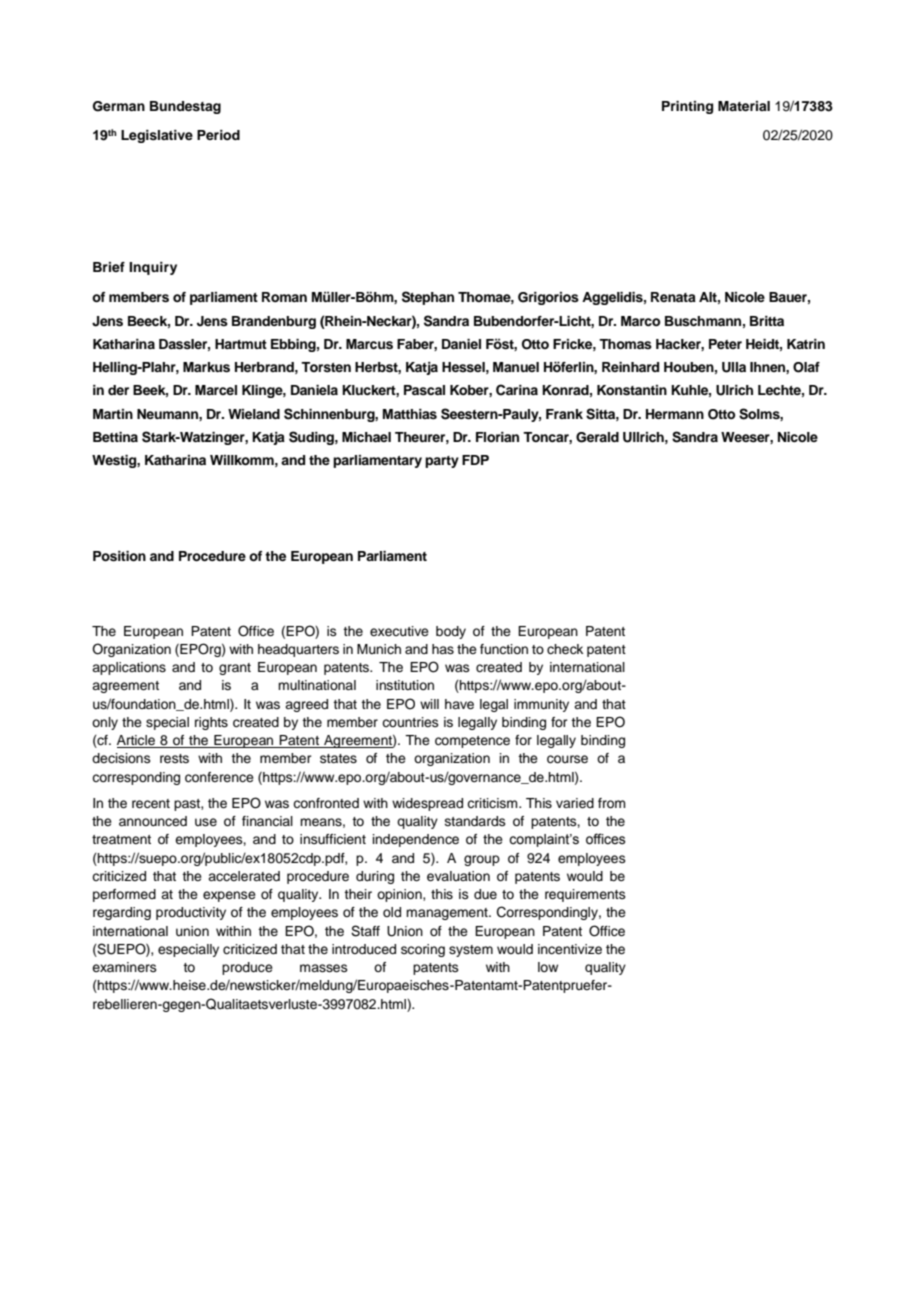 The image size is (924, 1308). I want to click on incentivize, so click(570, 949).
